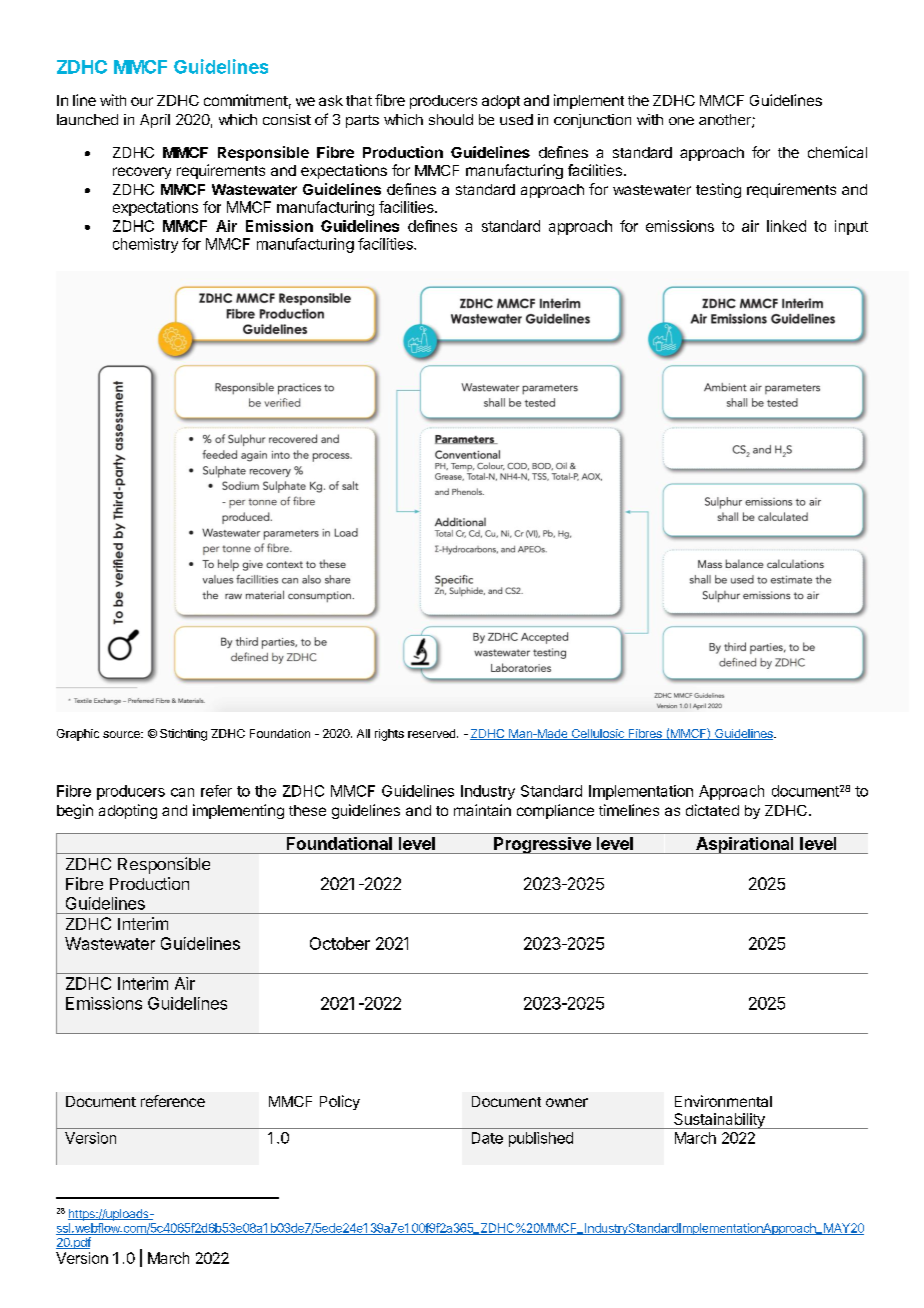 The height and width of the screenshot is (1308, 924). What do you see at coordinates (723, 1101) in the screenshot?
I see `Environmental` at bounding box center [723, 1101].
